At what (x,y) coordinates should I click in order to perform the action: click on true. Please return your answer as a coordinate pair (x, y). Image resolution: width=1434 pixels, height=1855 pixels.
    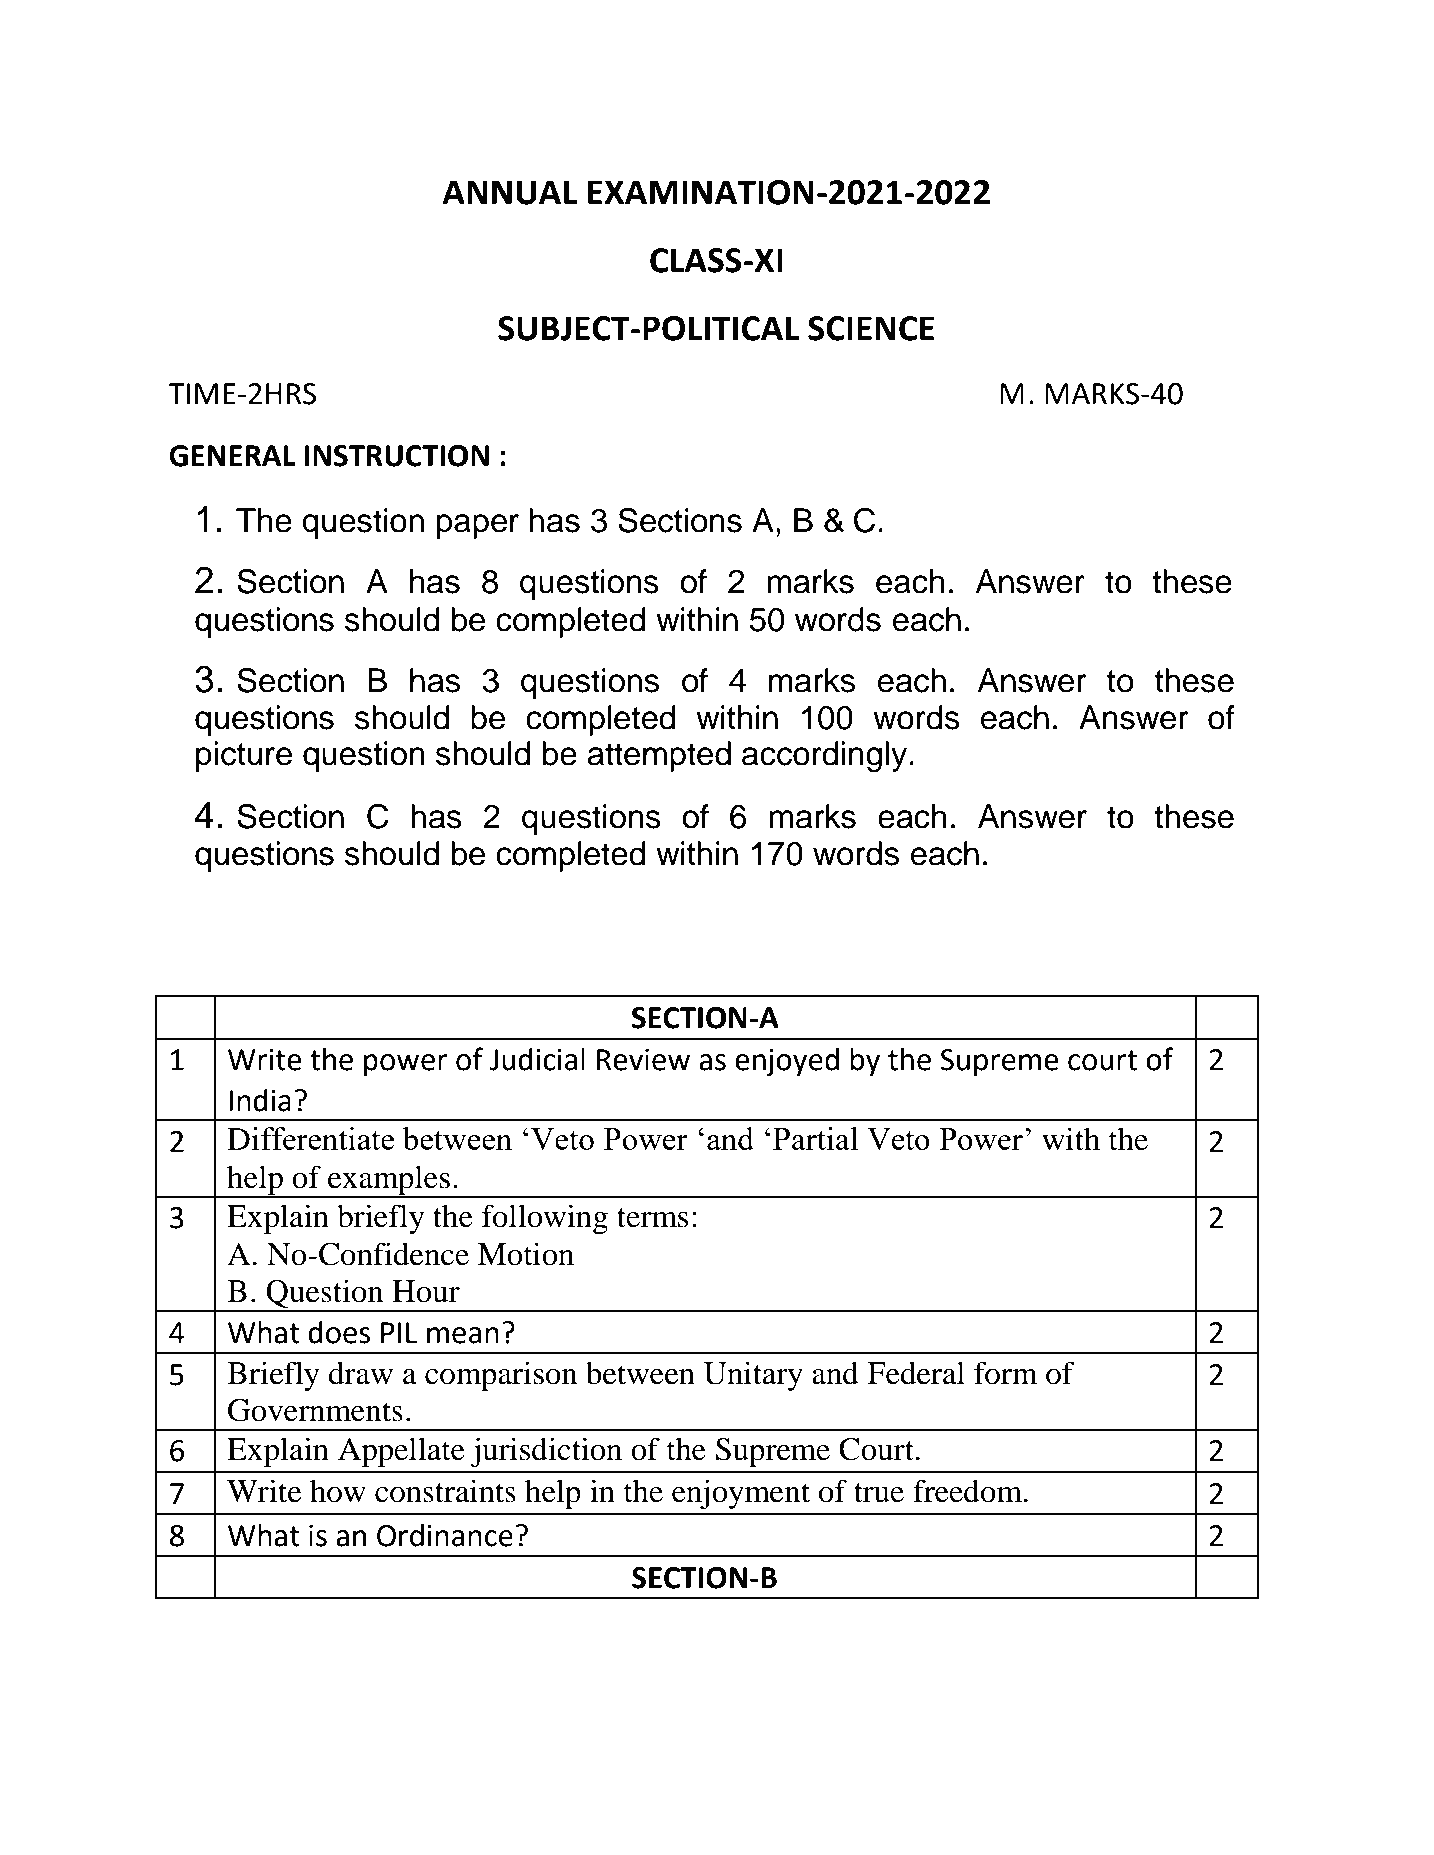
    Looking at the image, I should click on (879, 1493).
